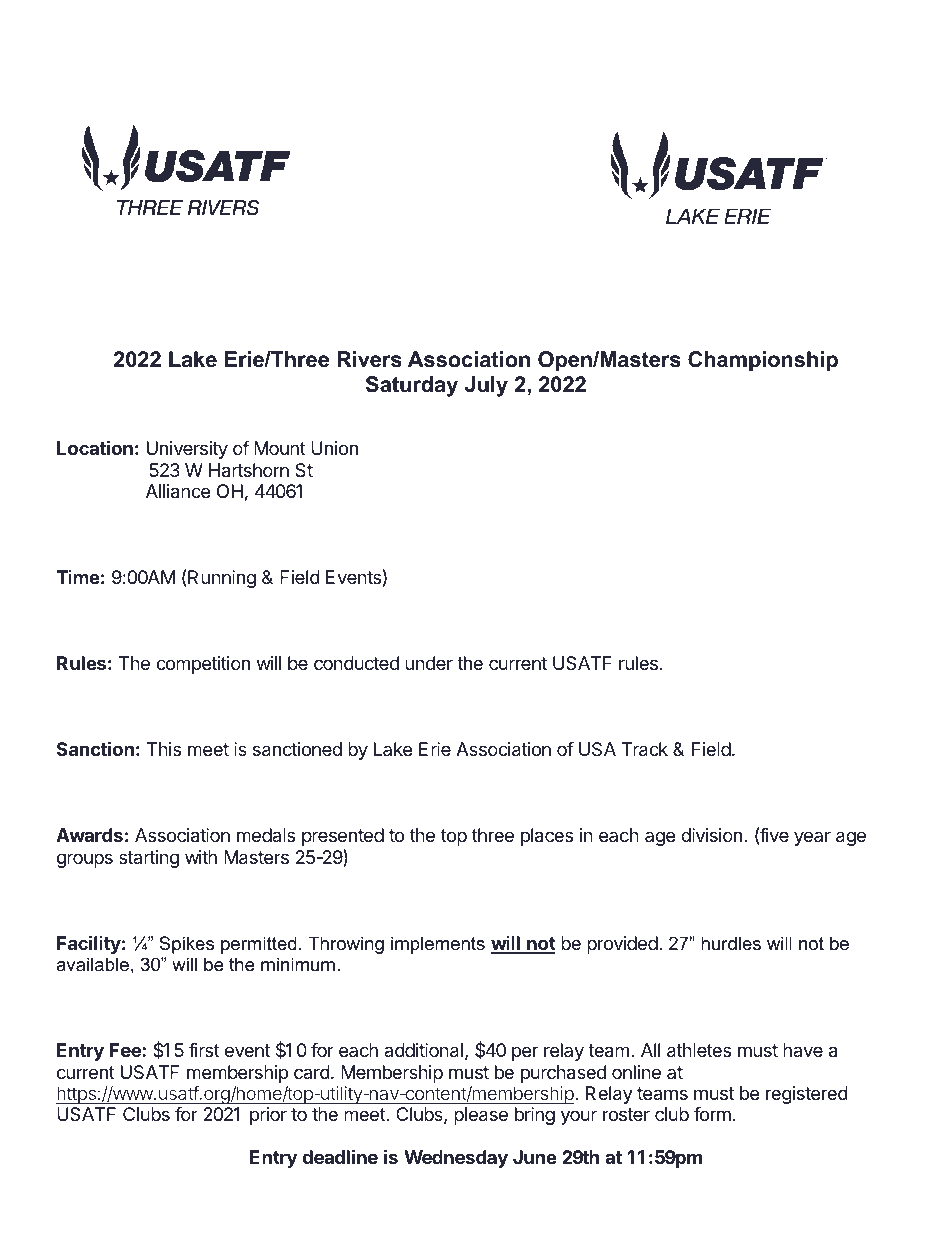  Describe the element at coordinates (203, 665) in the image. I see `competition` at that location.
